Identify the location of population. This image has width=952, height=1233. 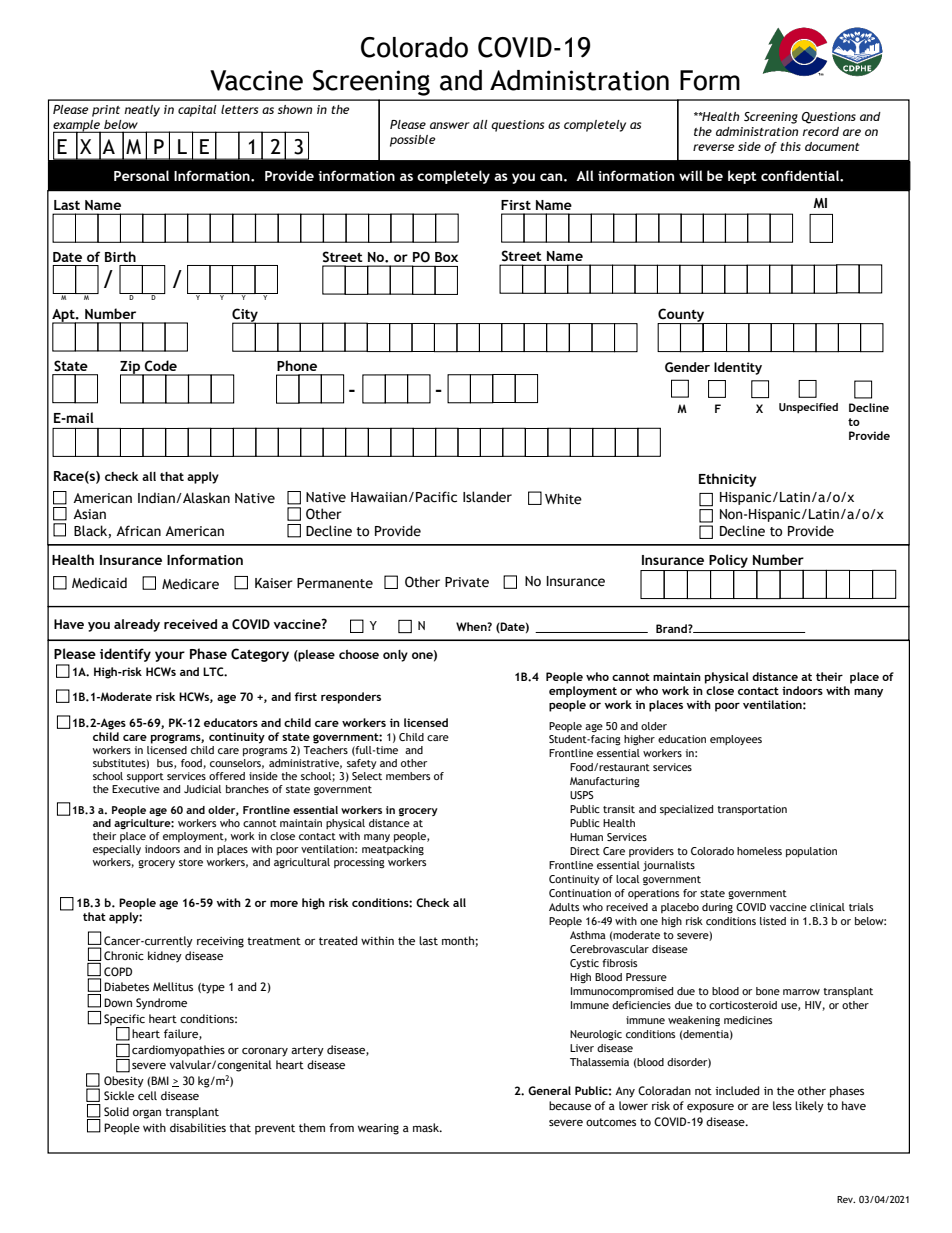
(811, 852).
